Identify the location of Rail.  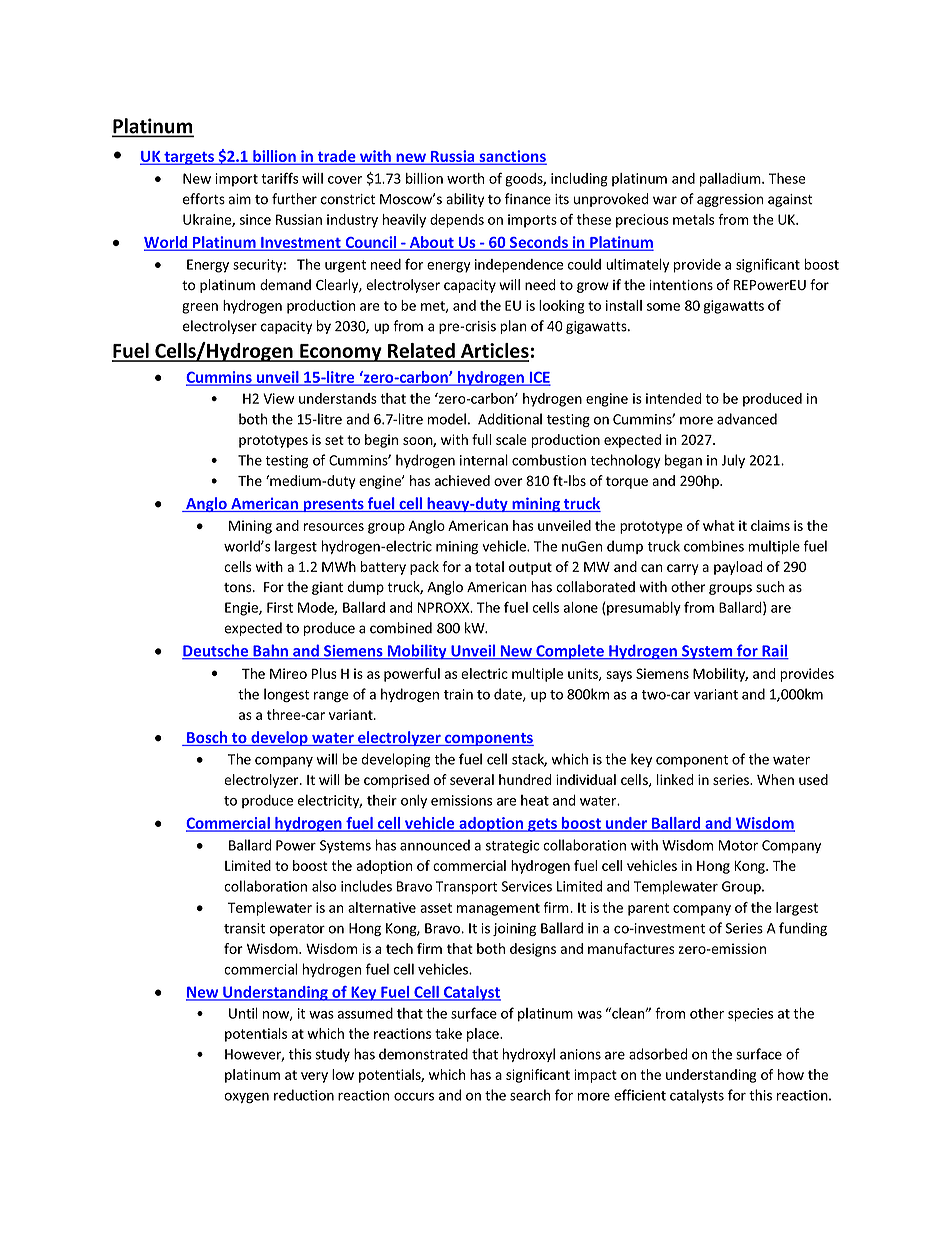
(774, 651).
